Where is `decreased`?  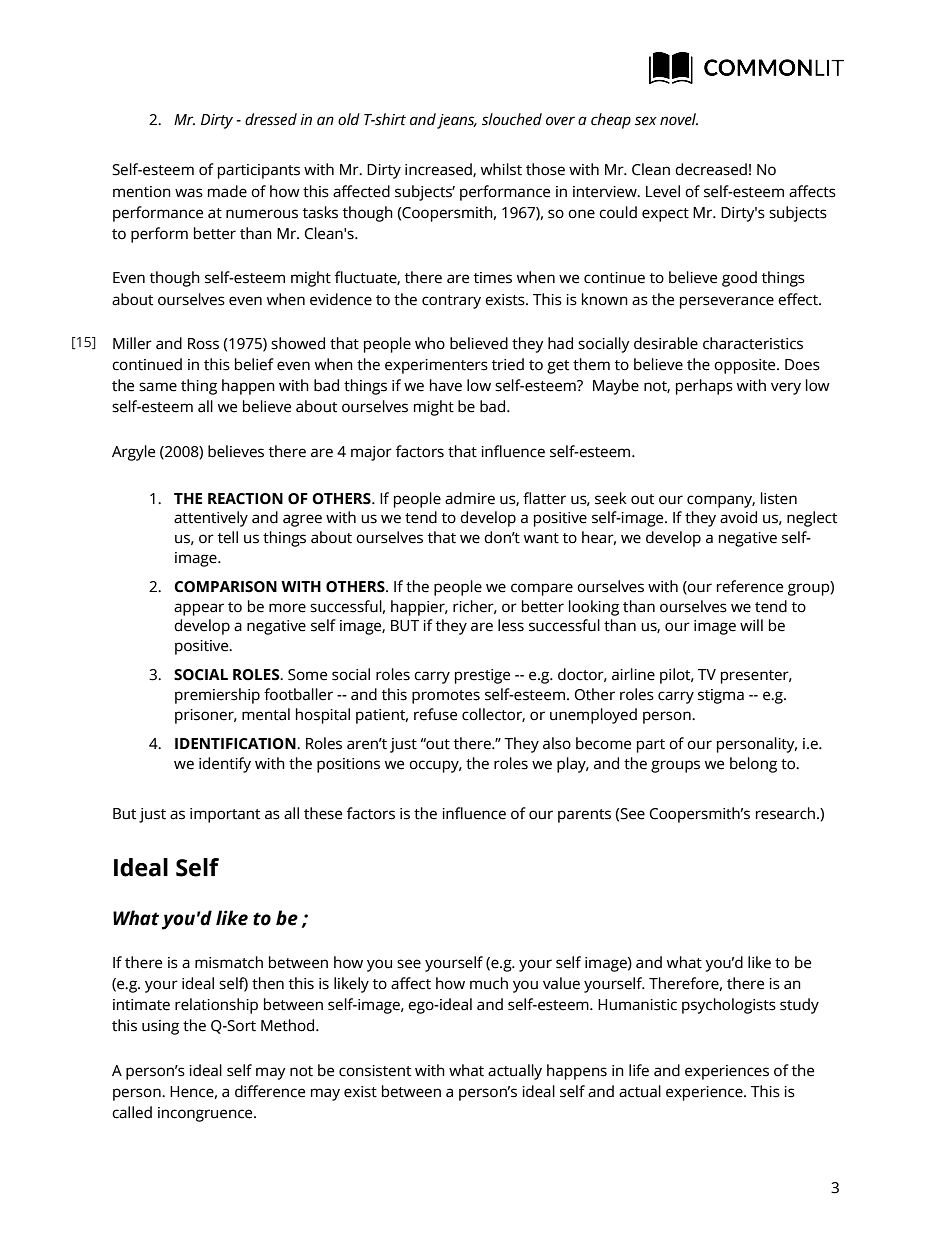
decreased is located at coordinates (711, 169).
